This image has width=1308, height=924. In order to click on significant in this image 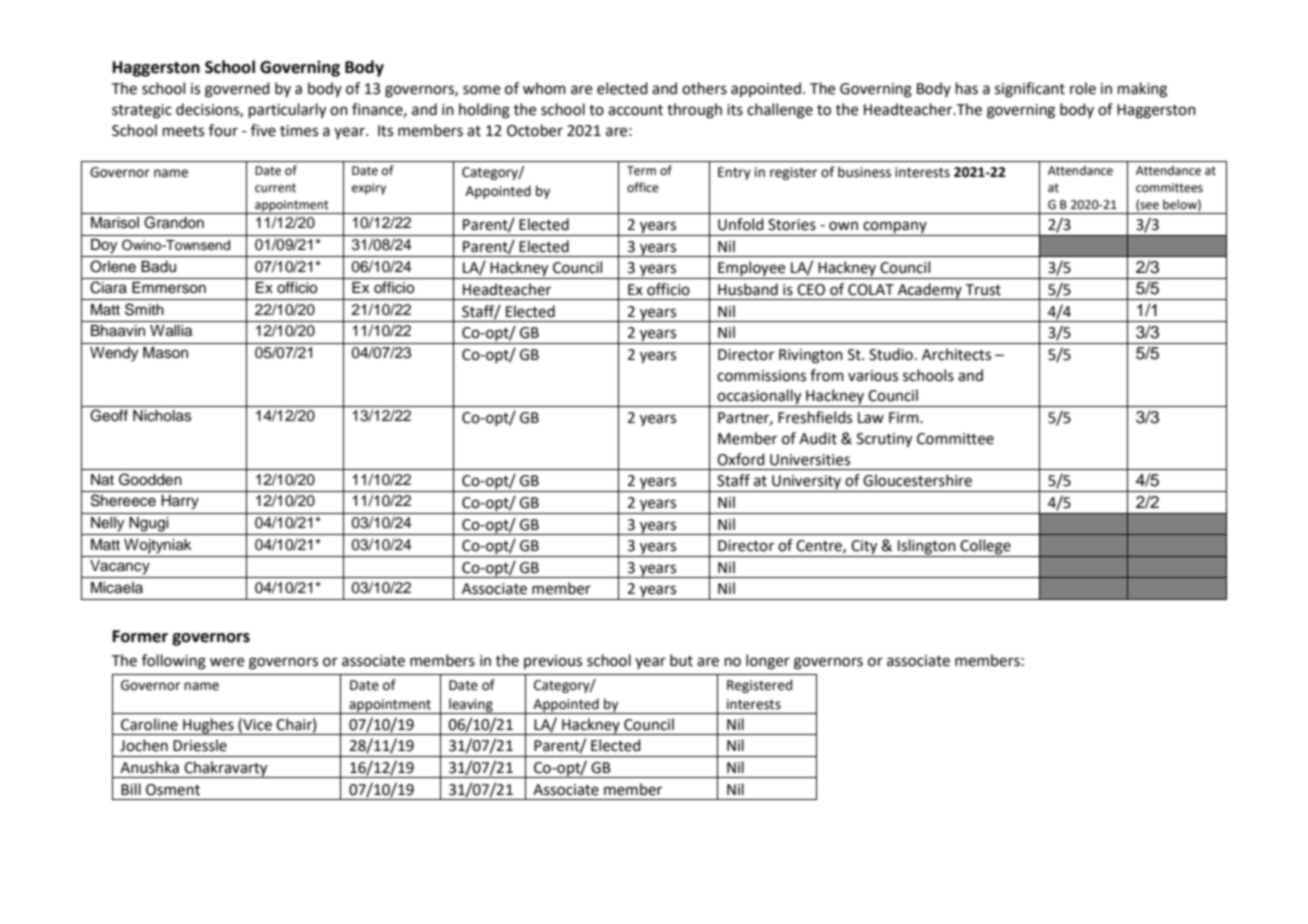, I will do `click(1030, 90)`.
